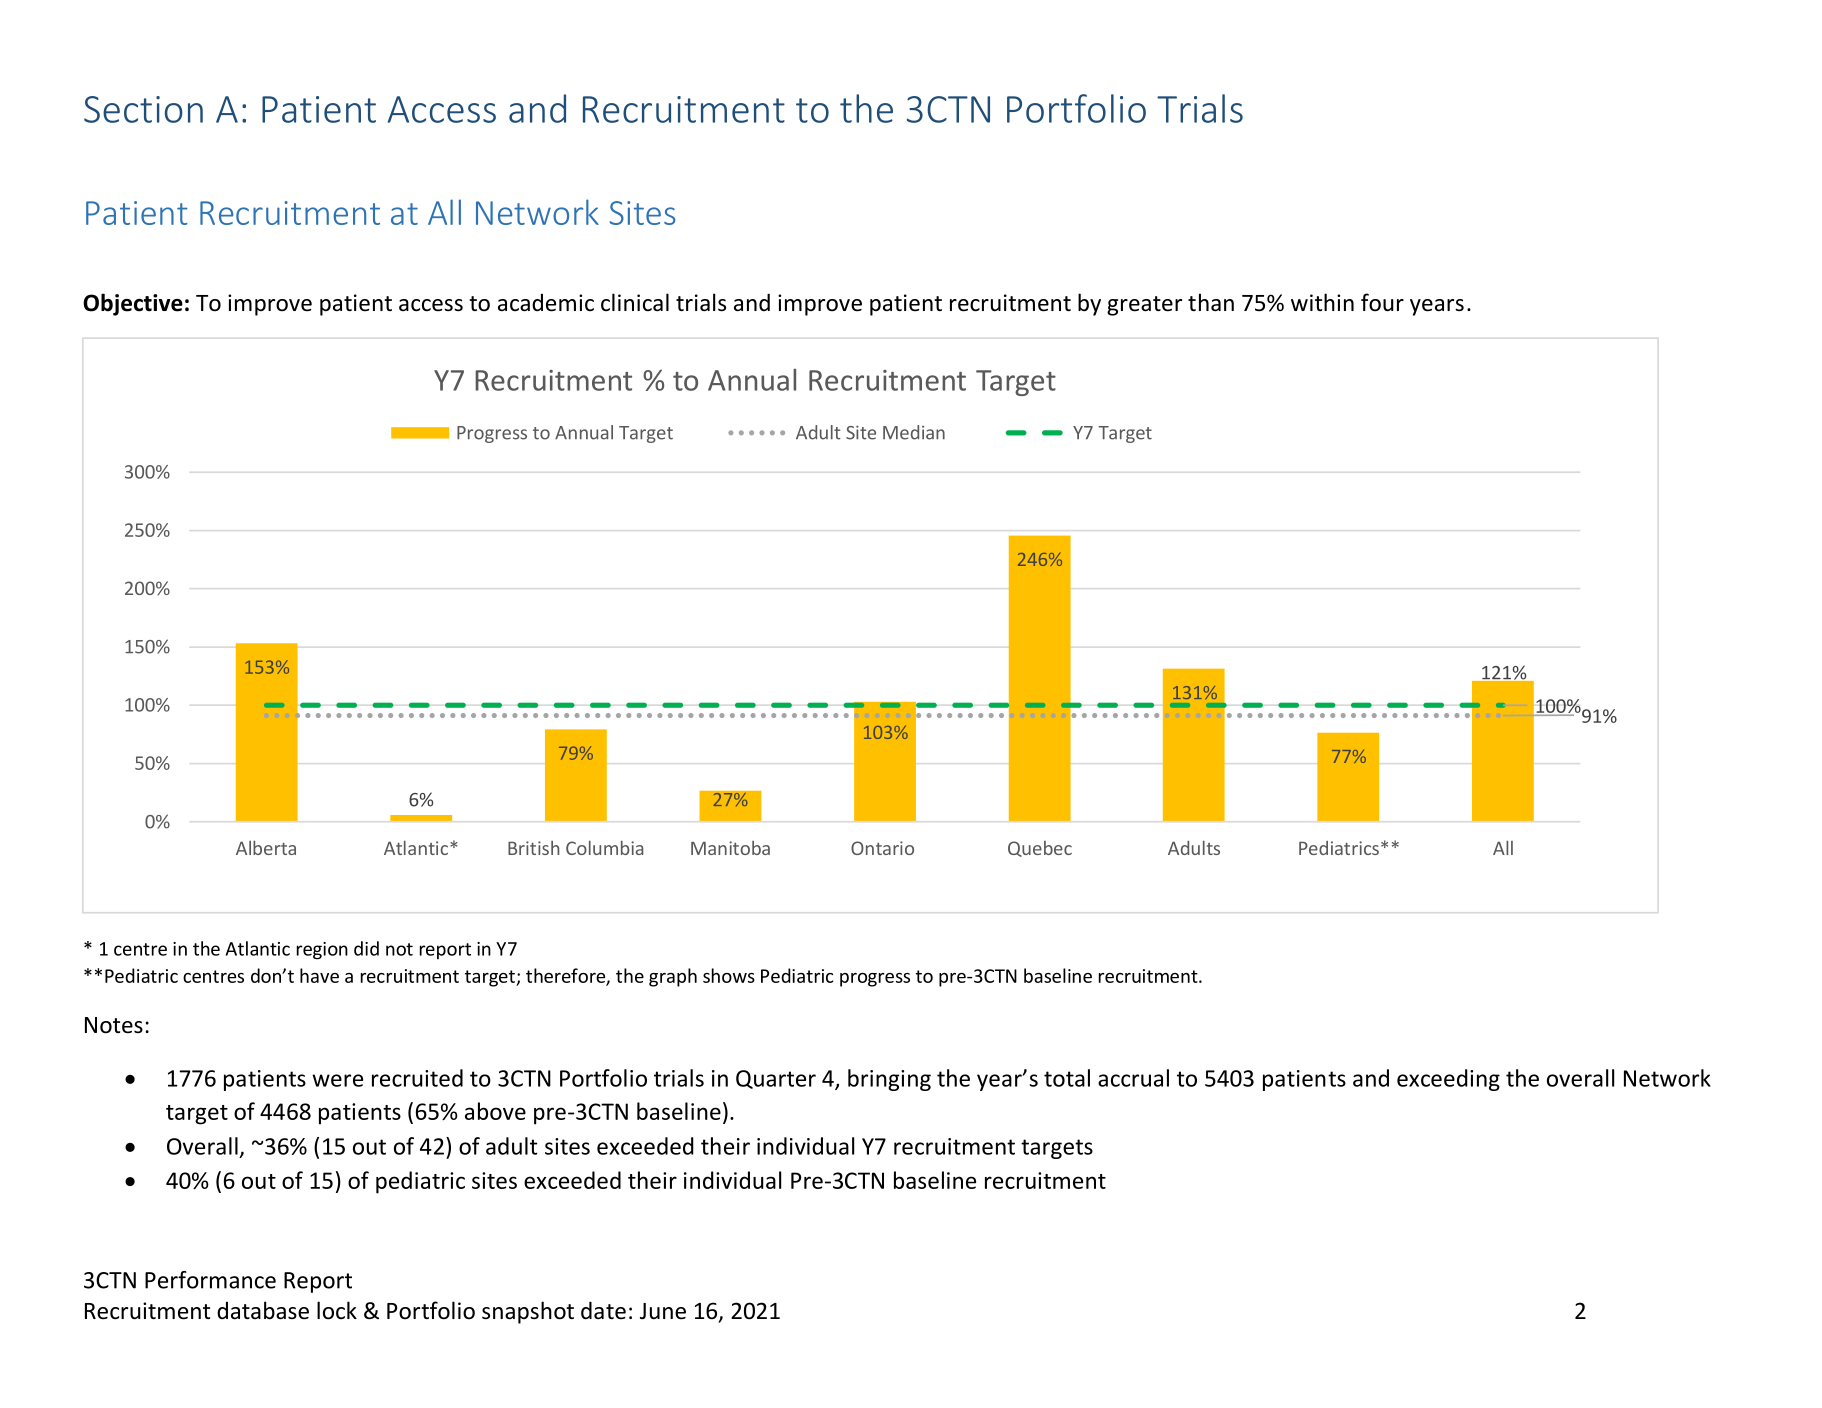 The image size is (1822, 1408). I want to click on Performance, so click(210, 1280).
